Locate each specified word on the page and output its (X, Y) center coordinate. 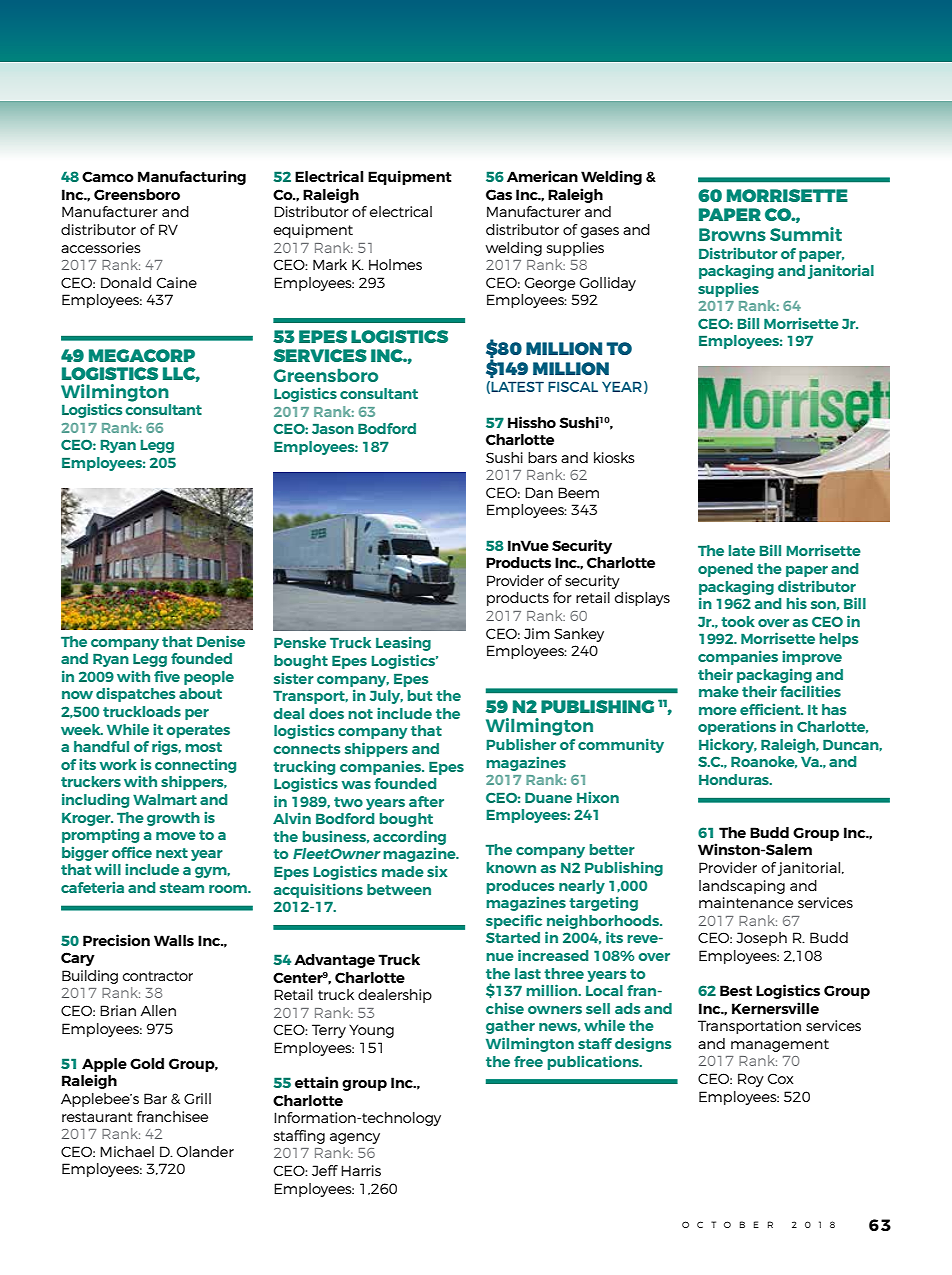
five (167, 676)
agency (355, 1138)
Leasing (403, 643)
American (542, 176)
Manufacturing (192, 177)
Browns (732, 234)
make (719, 691)
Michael (127, 1151)
